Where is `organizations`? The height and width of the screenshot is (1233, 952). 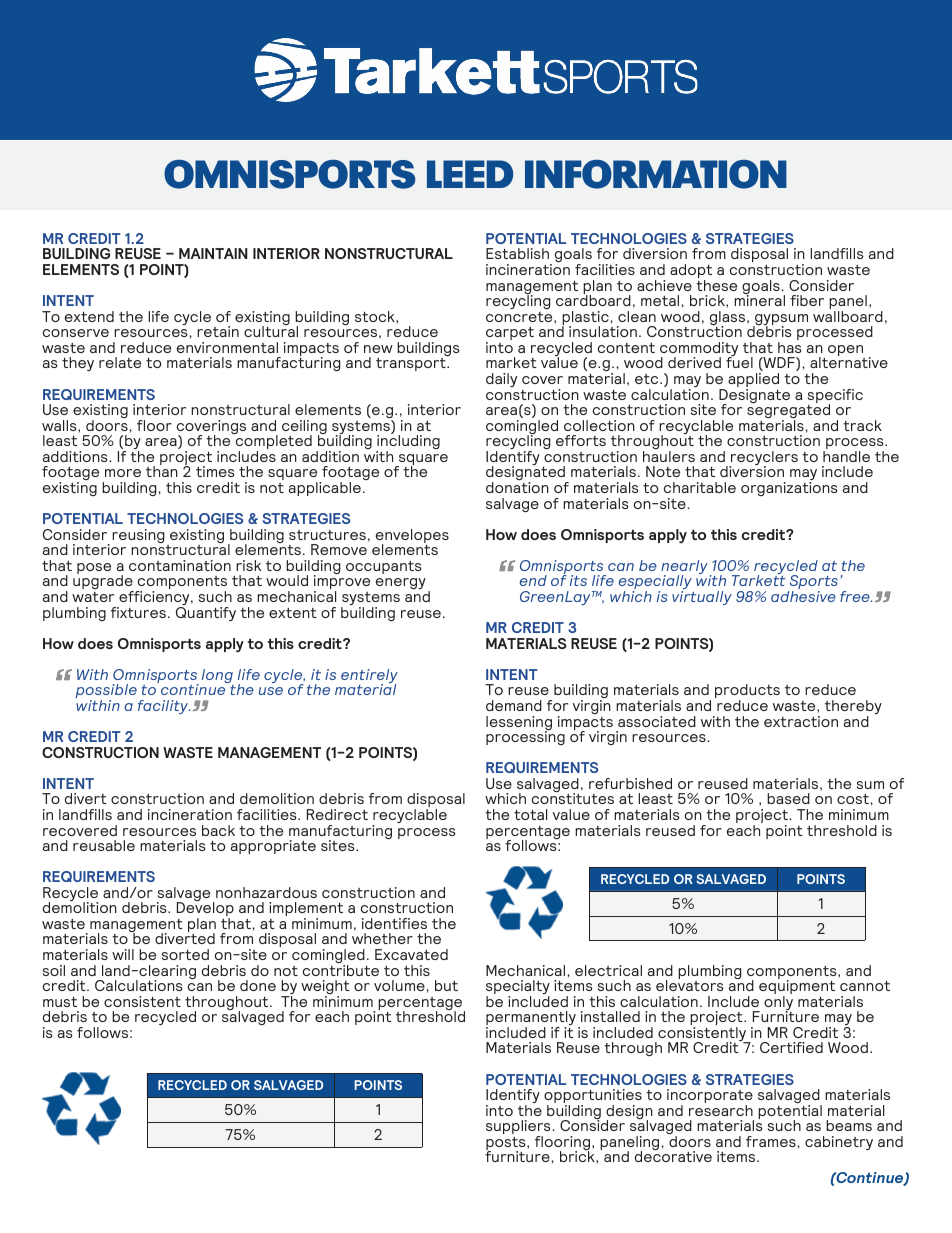
organizations is located at coordinates (789, 489).
